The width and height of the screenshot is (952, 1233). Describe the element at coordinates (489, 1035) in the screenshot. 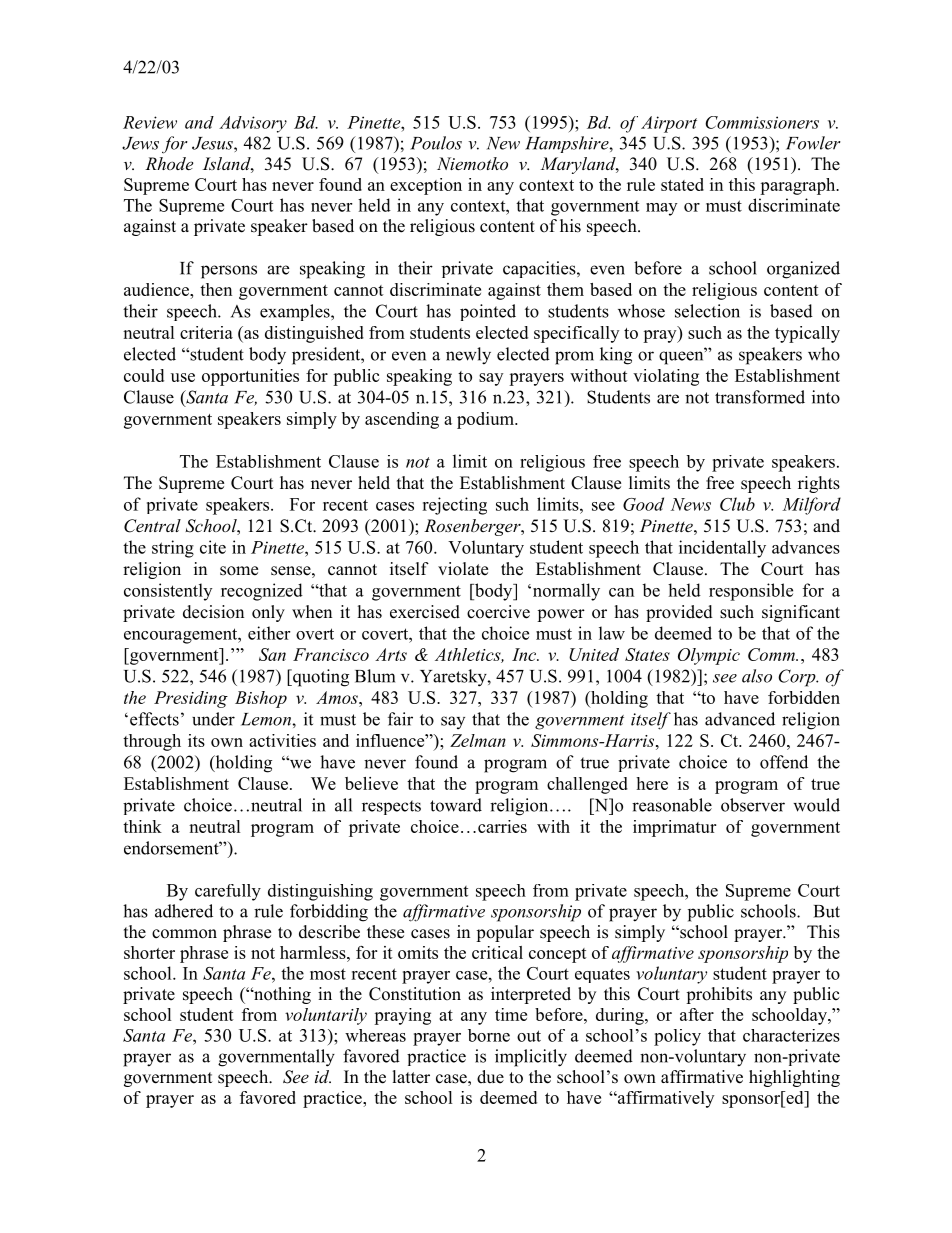

I see `borne` at that location.
